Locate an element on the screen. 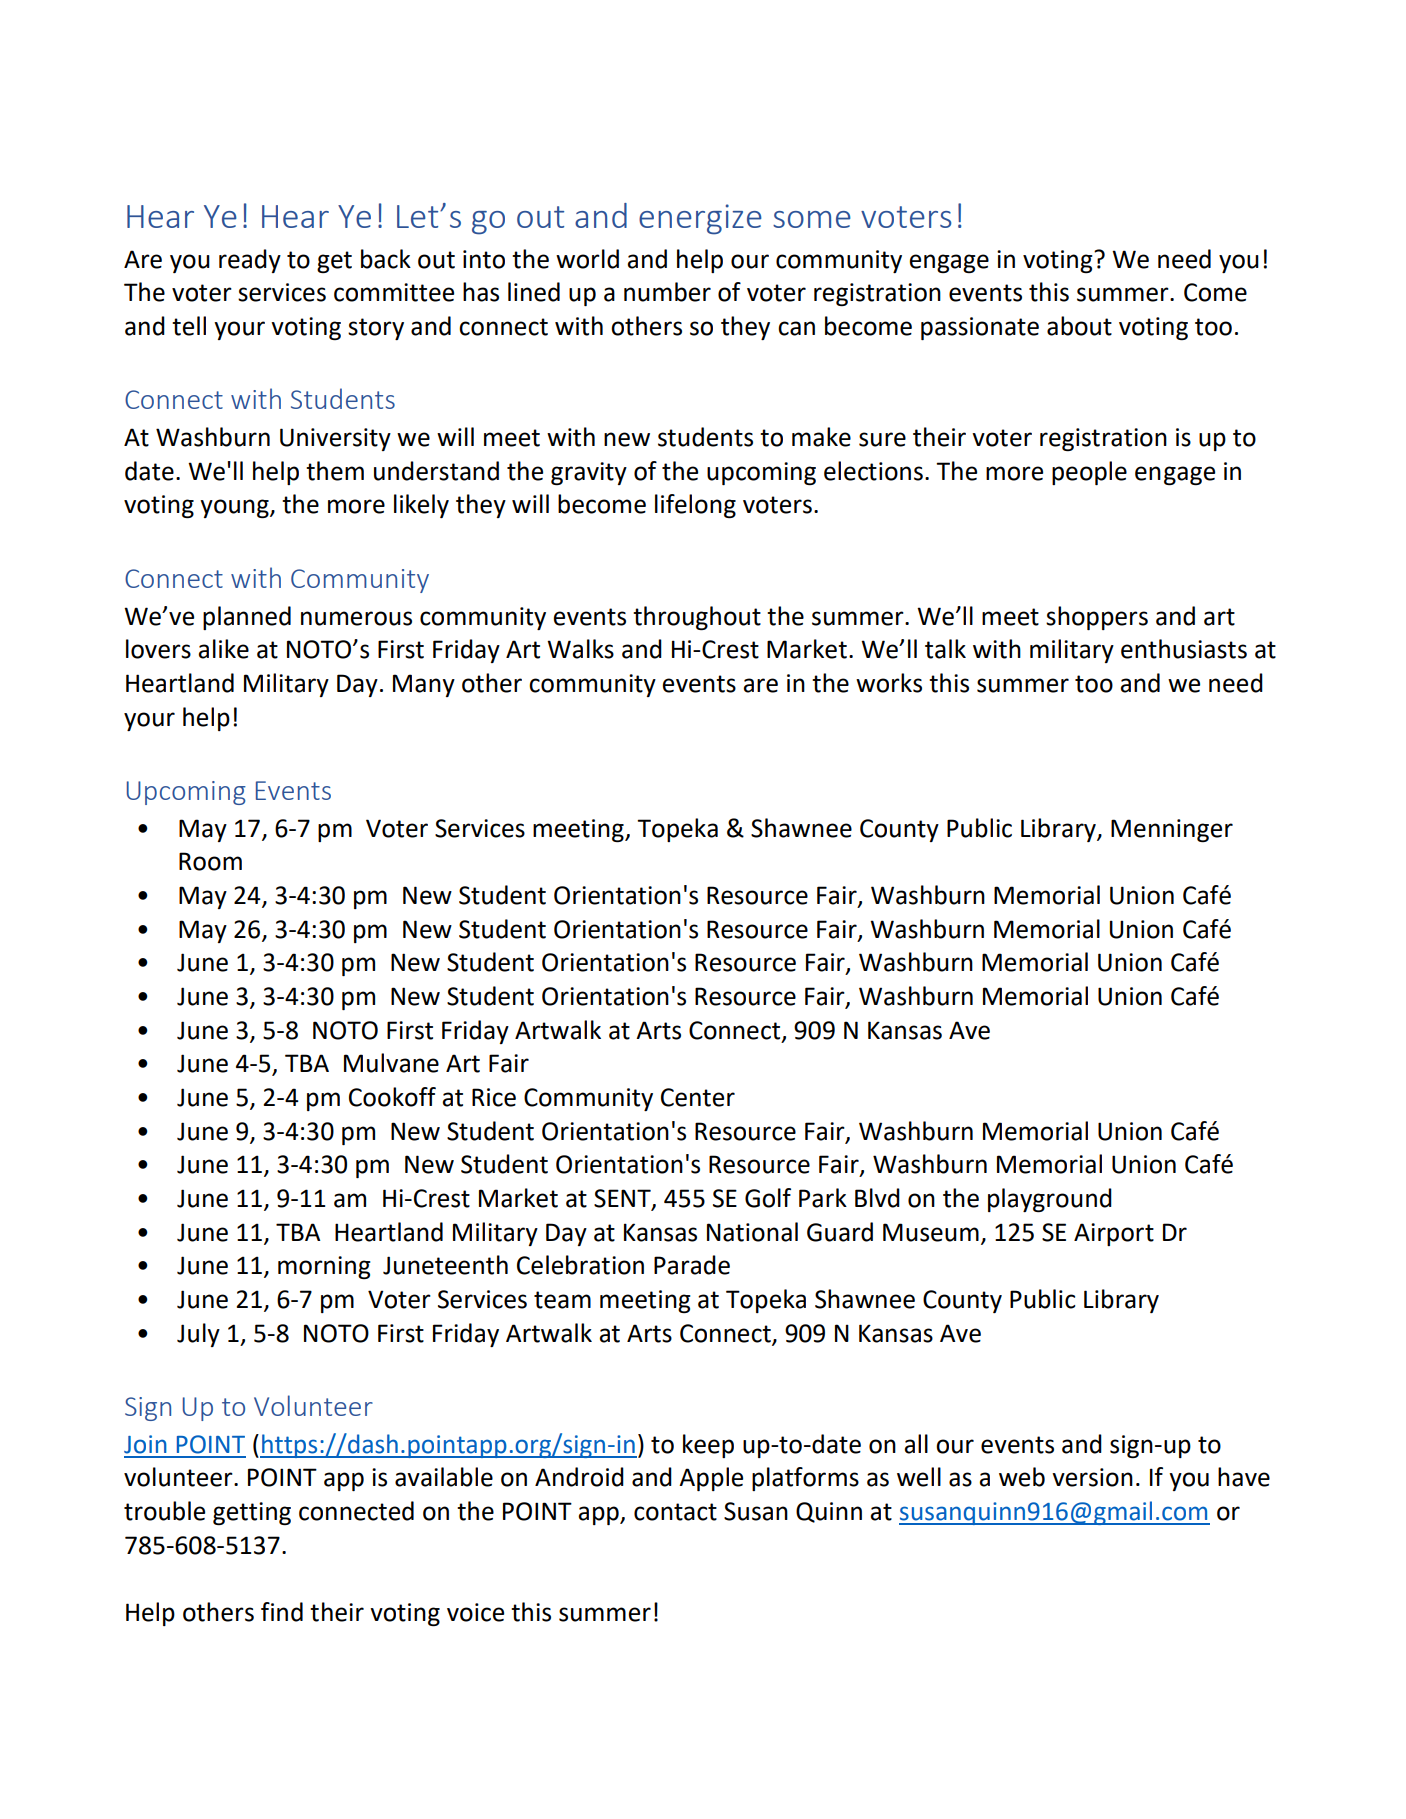 The height and width of the screenshot is (1819, 1406). Cookoff is located at coordinates (392, 1097).
